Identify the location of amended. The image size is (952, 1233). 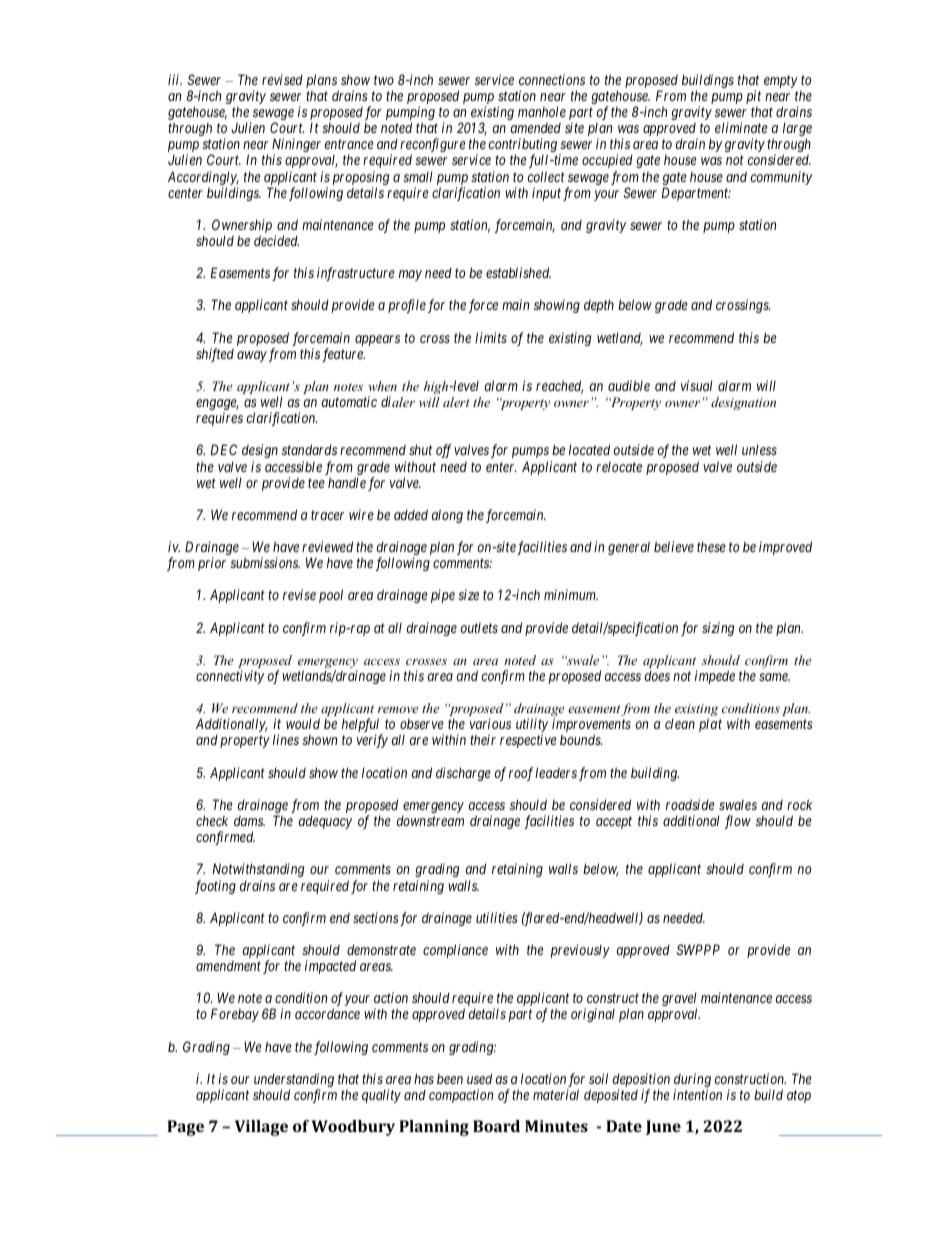
(536, 127).
